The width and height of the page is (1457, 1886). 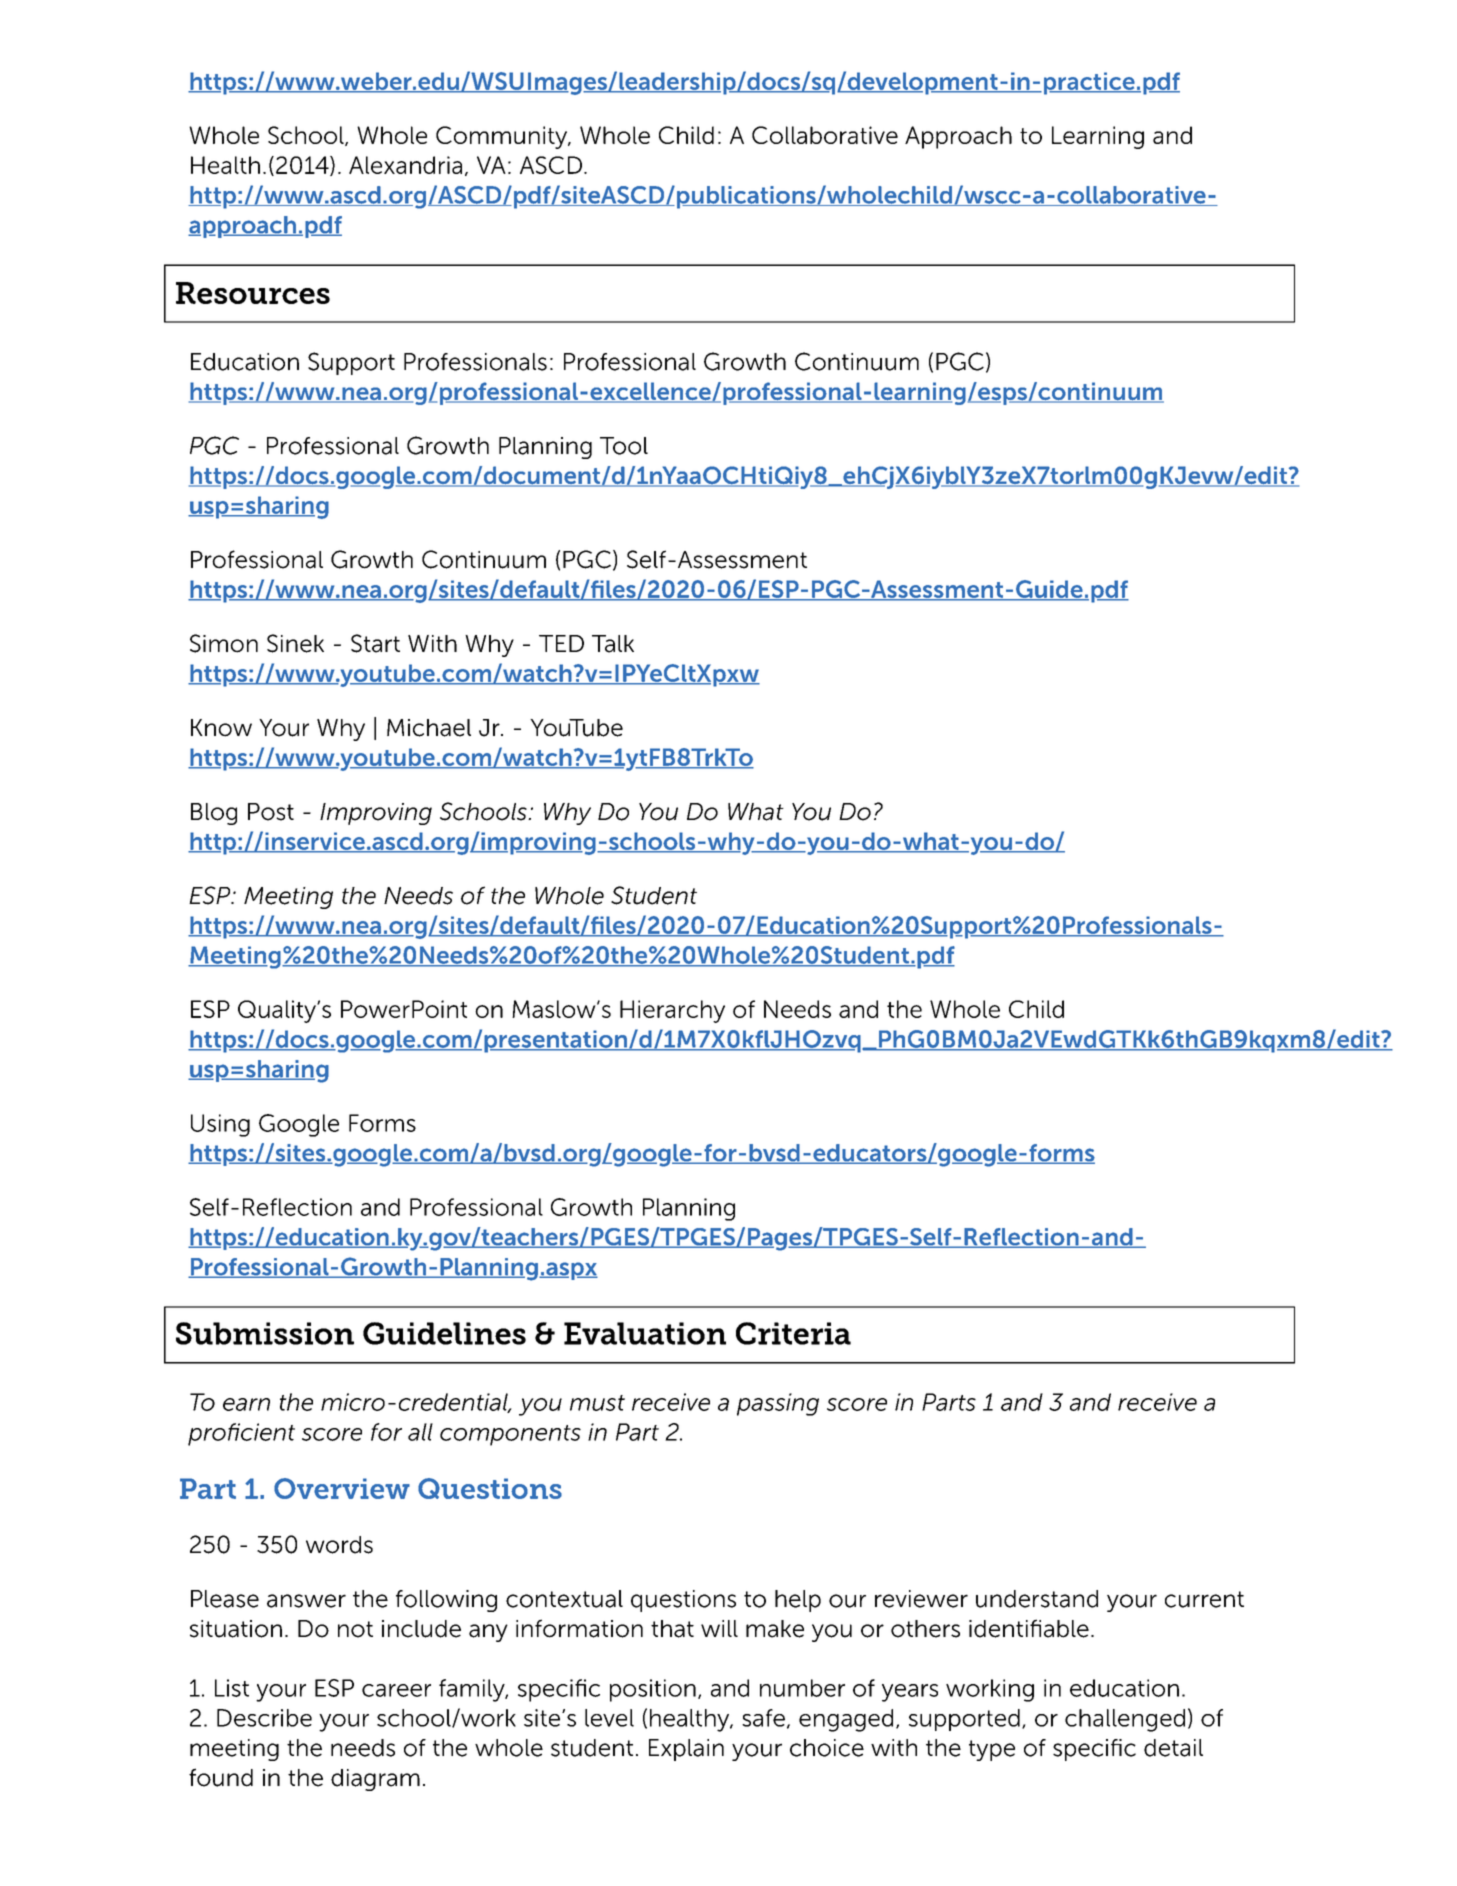 I want to click on Describe, so click(x=264, y=1718).
